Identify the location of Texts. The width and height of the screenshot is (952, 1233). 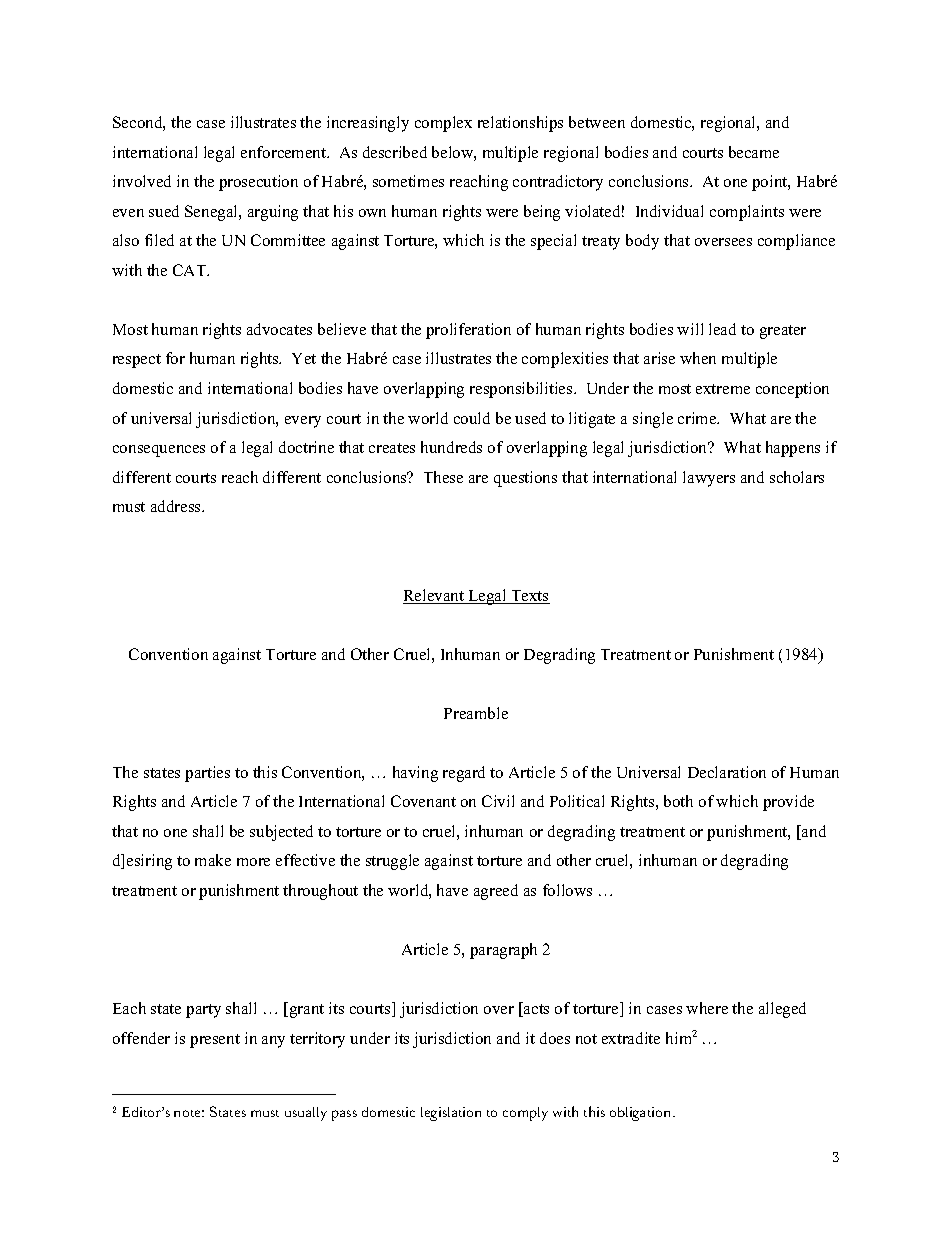
(530, 597).
